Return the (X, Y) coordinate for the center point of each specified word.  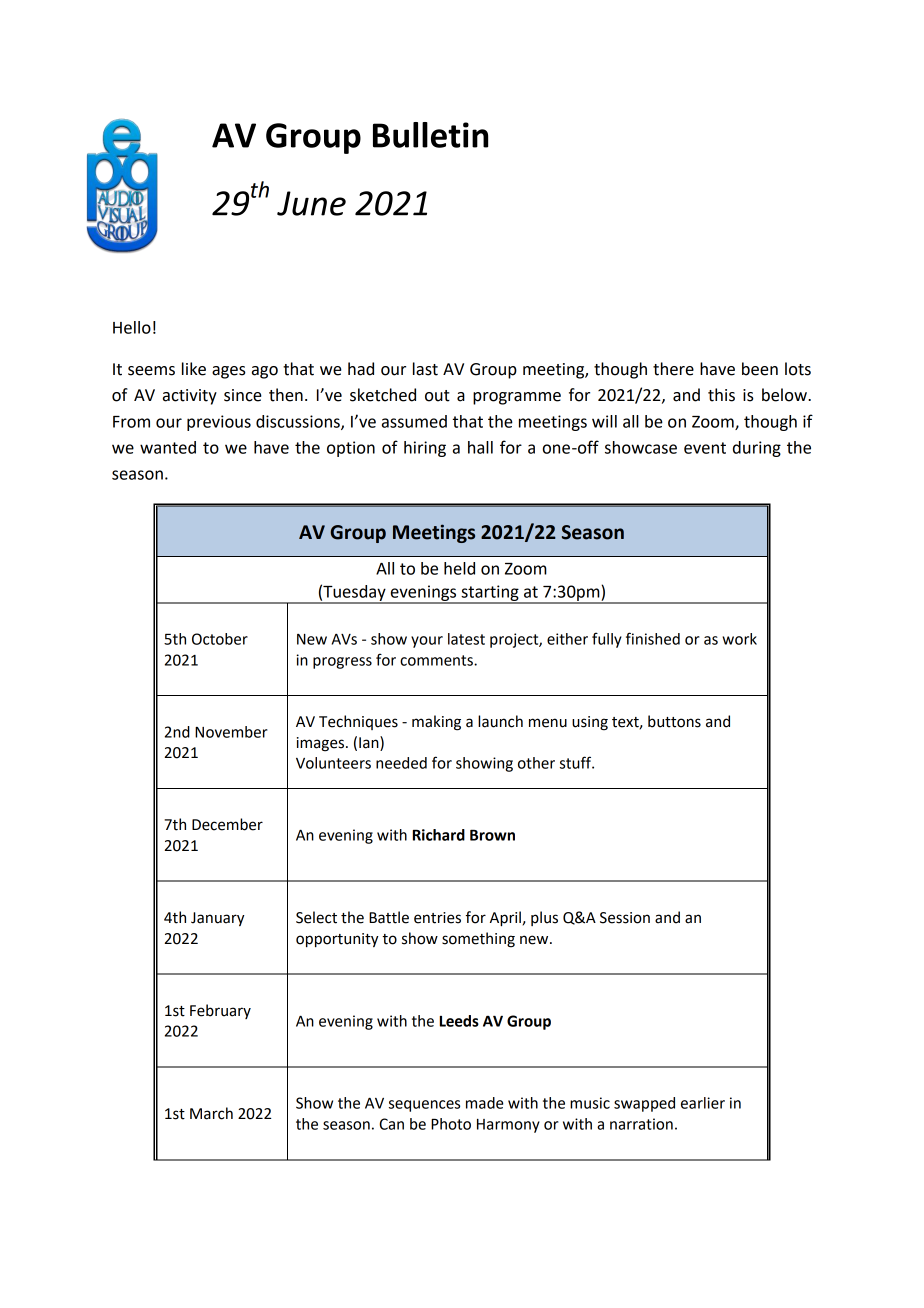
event (705, 448)
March (211, 1113)
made (484, 1103)
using (590, 723)
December (227, 824)
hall (480, 447)
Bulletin (430, 135)
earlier (703, 1103)
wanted (168, 447)
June (311, 203)
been (760, 369)
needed (401, 763)
